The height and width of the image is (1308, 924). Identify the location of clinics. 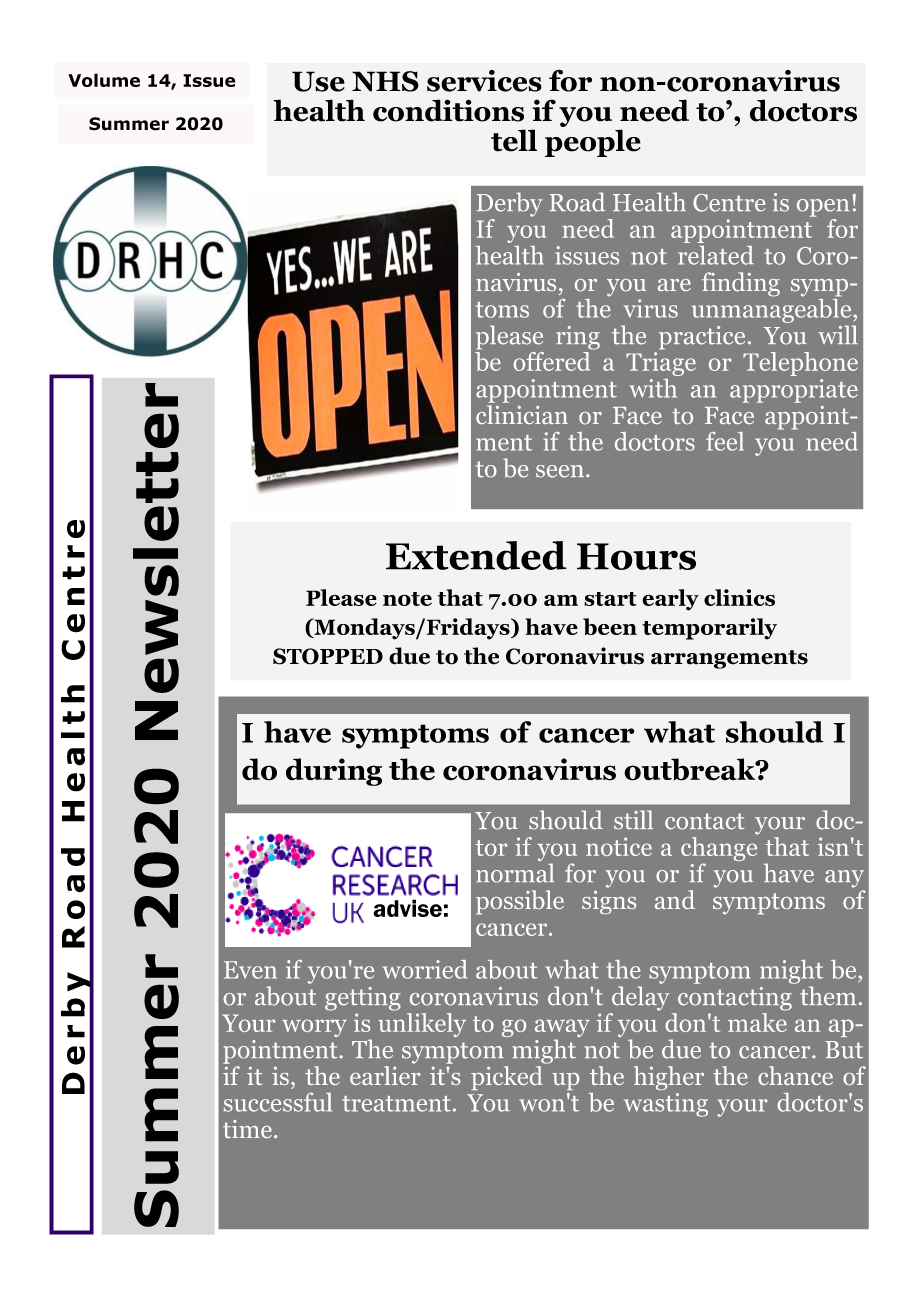
(739, 597).
